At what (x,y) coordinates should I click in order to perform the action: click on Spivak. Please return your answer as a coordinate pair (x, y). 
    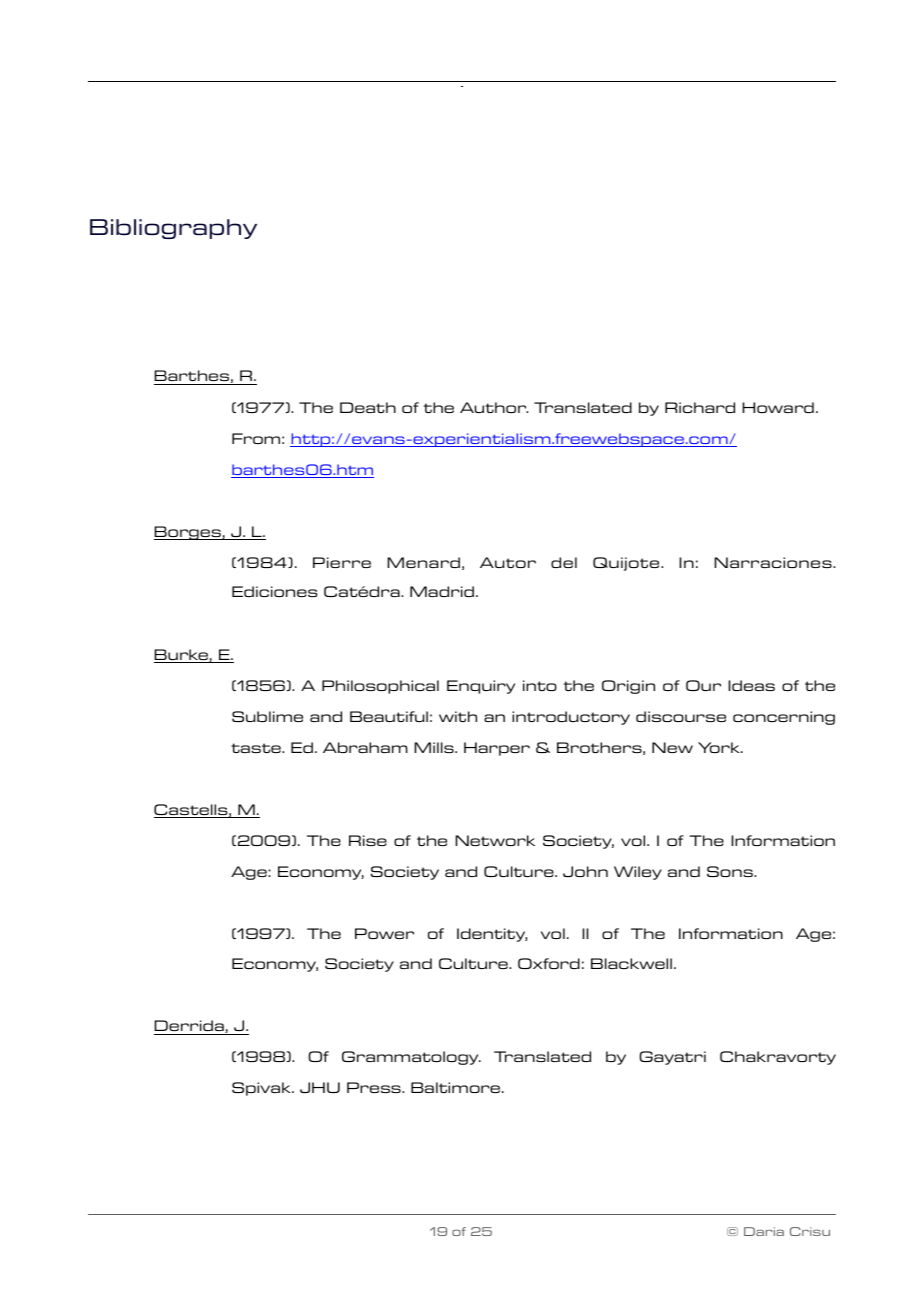
    Looking at the image, I should click on (263, 1089).
